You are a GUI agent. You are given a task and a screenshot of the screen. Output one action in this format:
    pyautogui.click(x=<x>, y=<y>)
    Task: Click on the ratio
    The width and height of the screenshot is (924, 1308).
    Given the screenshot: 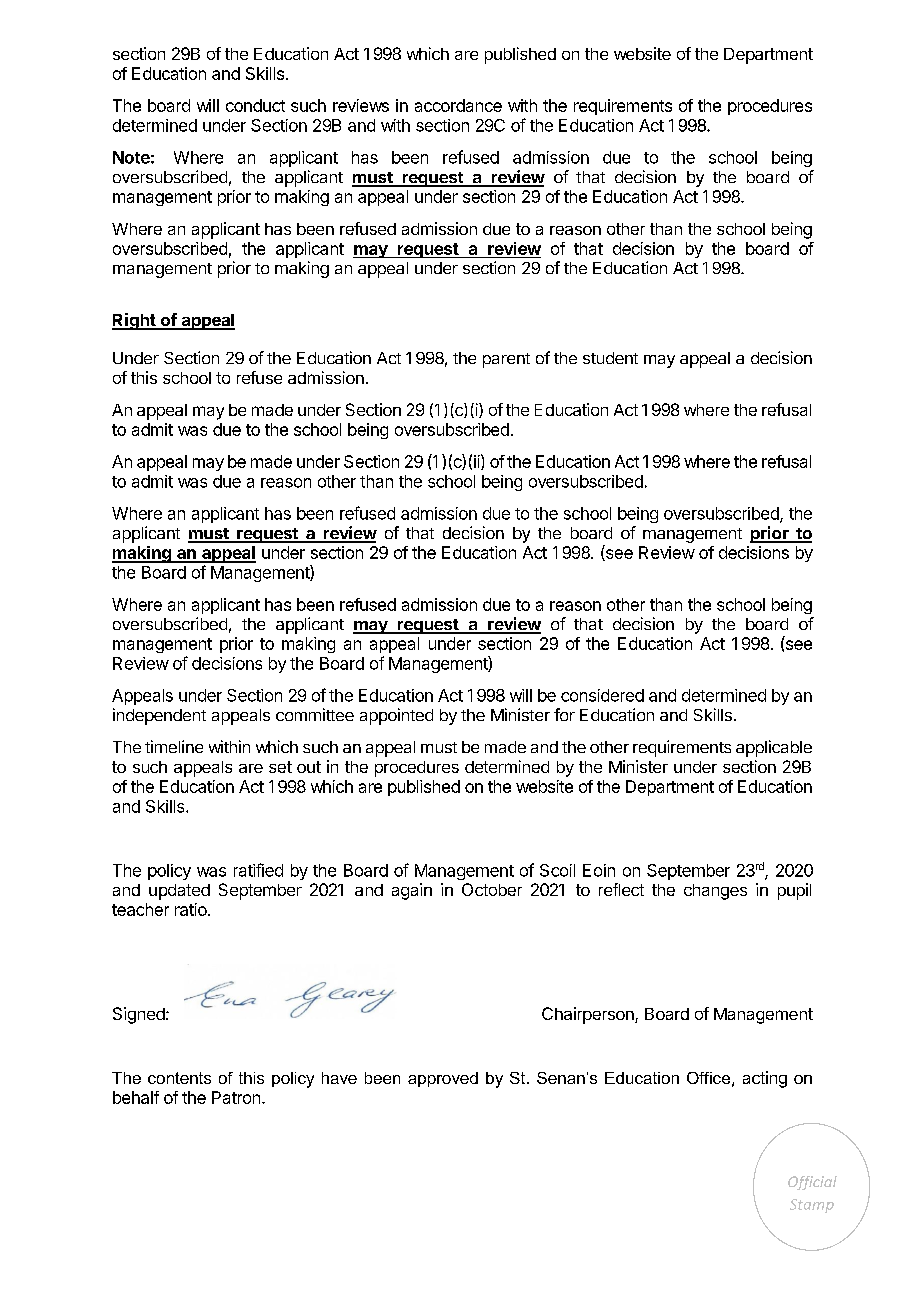 What is the action you would take?
    pyautogui.click(x=192, y=909)
